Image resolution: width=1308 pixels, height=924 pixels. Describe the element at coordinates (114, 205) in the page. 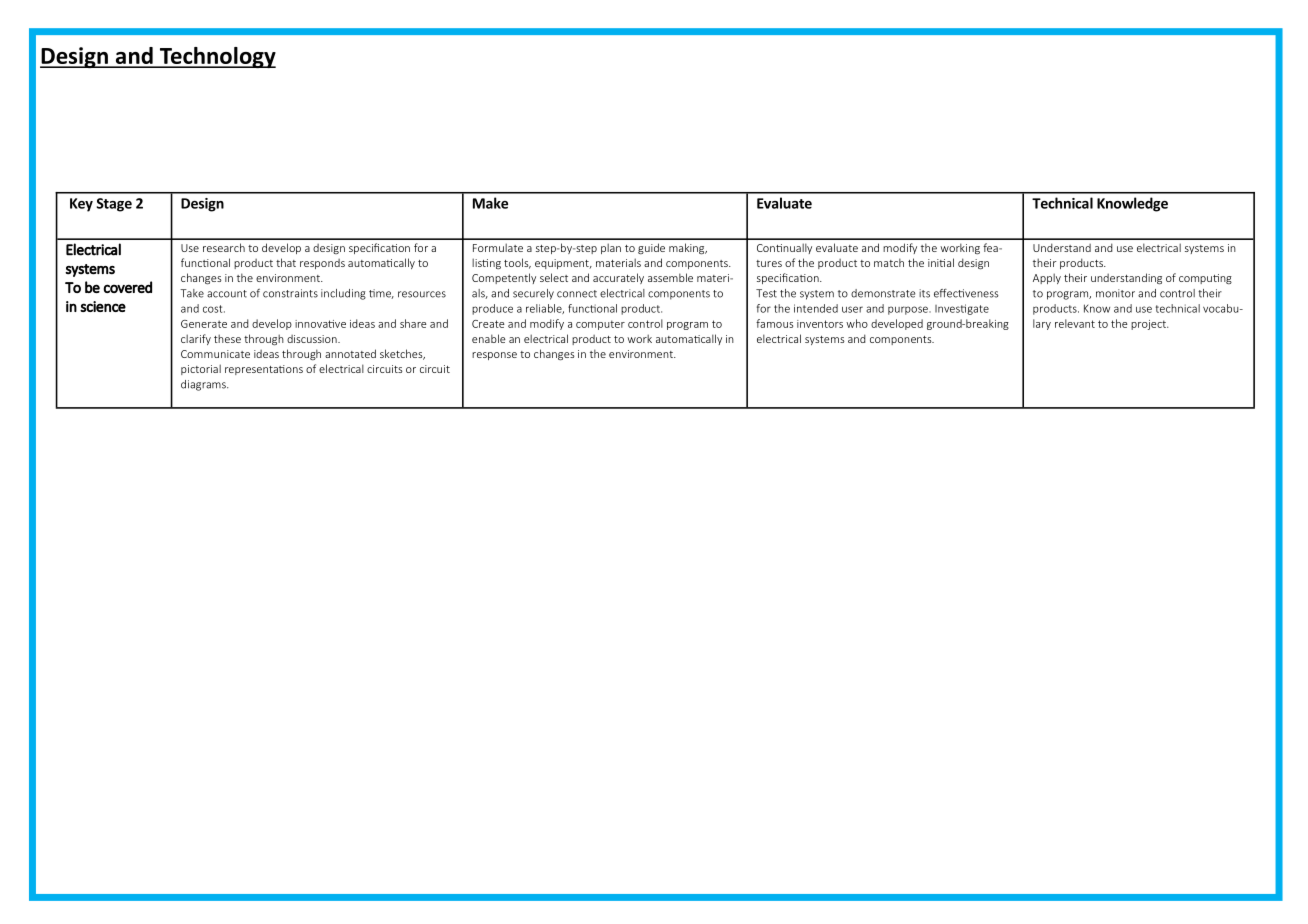

I see `Stage` at that location.
